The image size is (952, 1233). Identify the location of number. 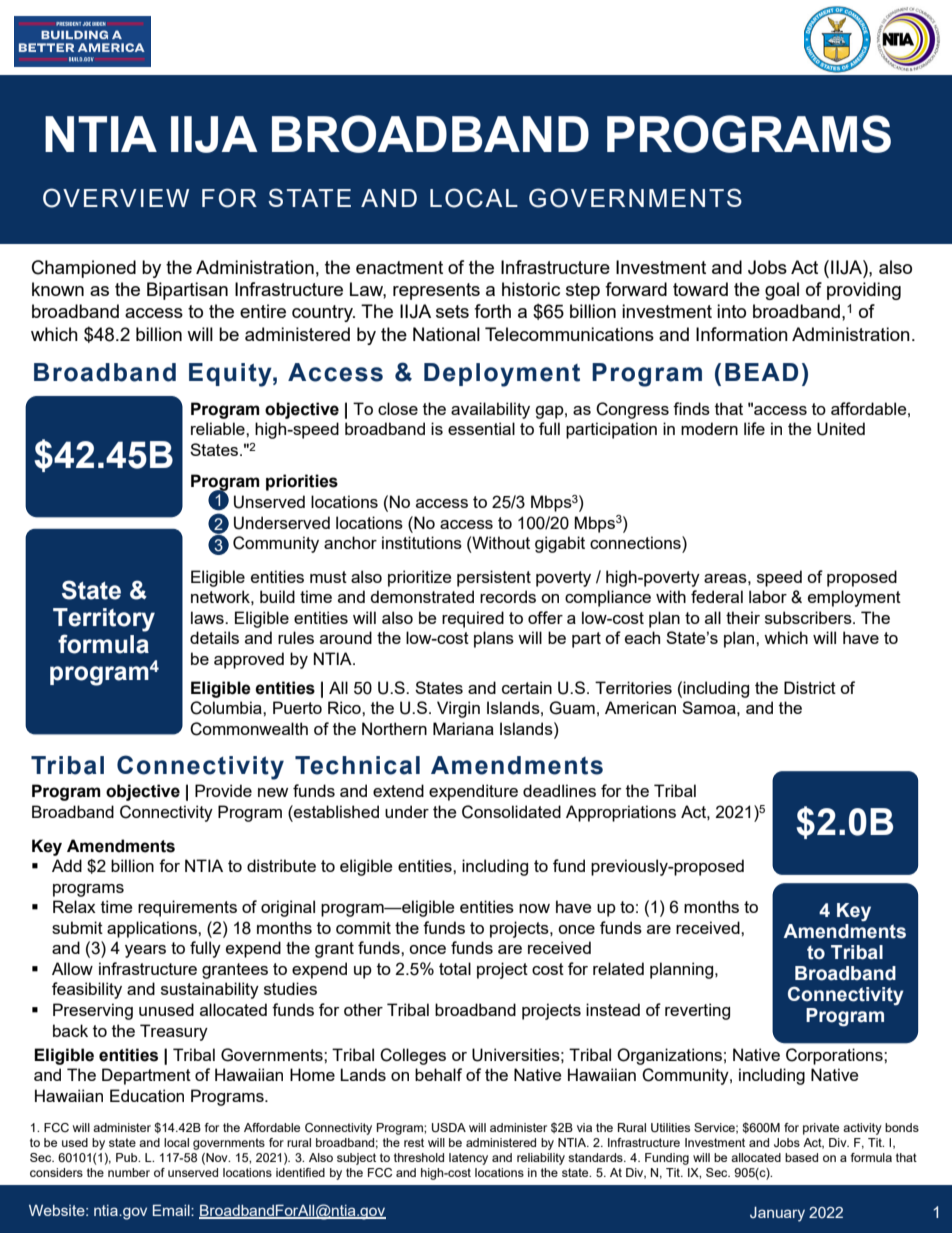
(129, 1172).
